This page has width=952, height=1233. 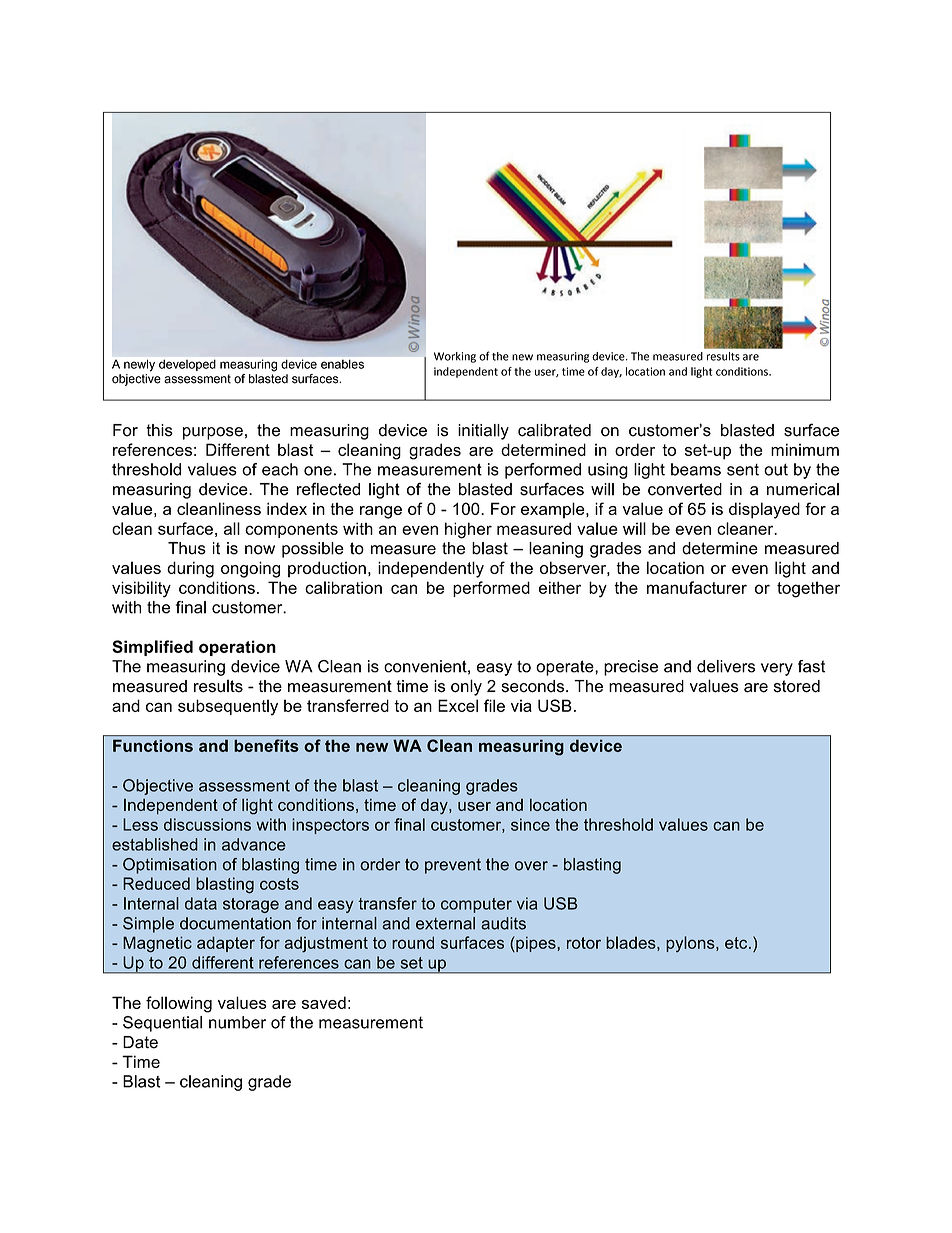 I want to click on developed, so click(x=187, y=365).
